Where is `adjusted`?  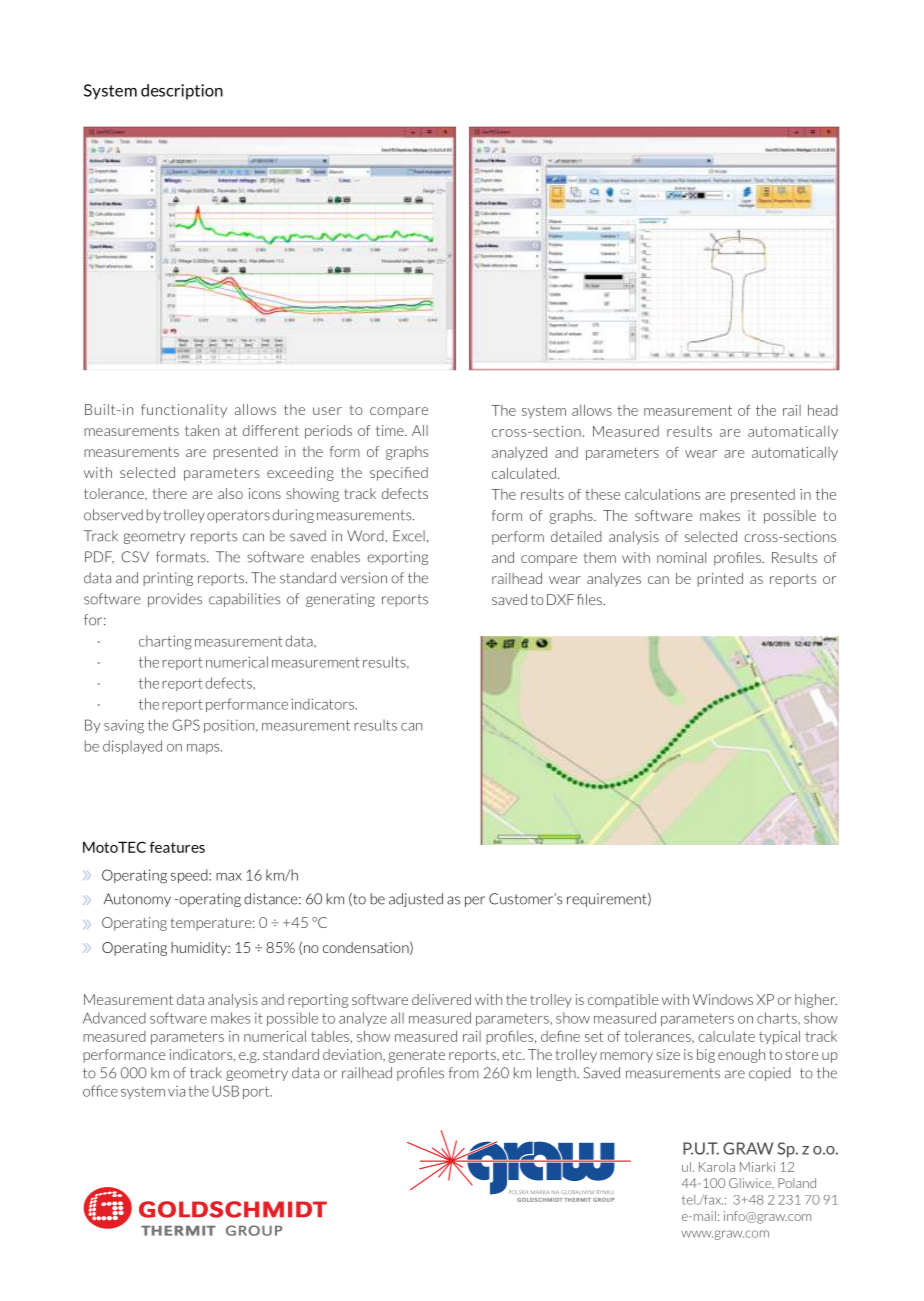
adjusted is located at coordinates (416, 900).
